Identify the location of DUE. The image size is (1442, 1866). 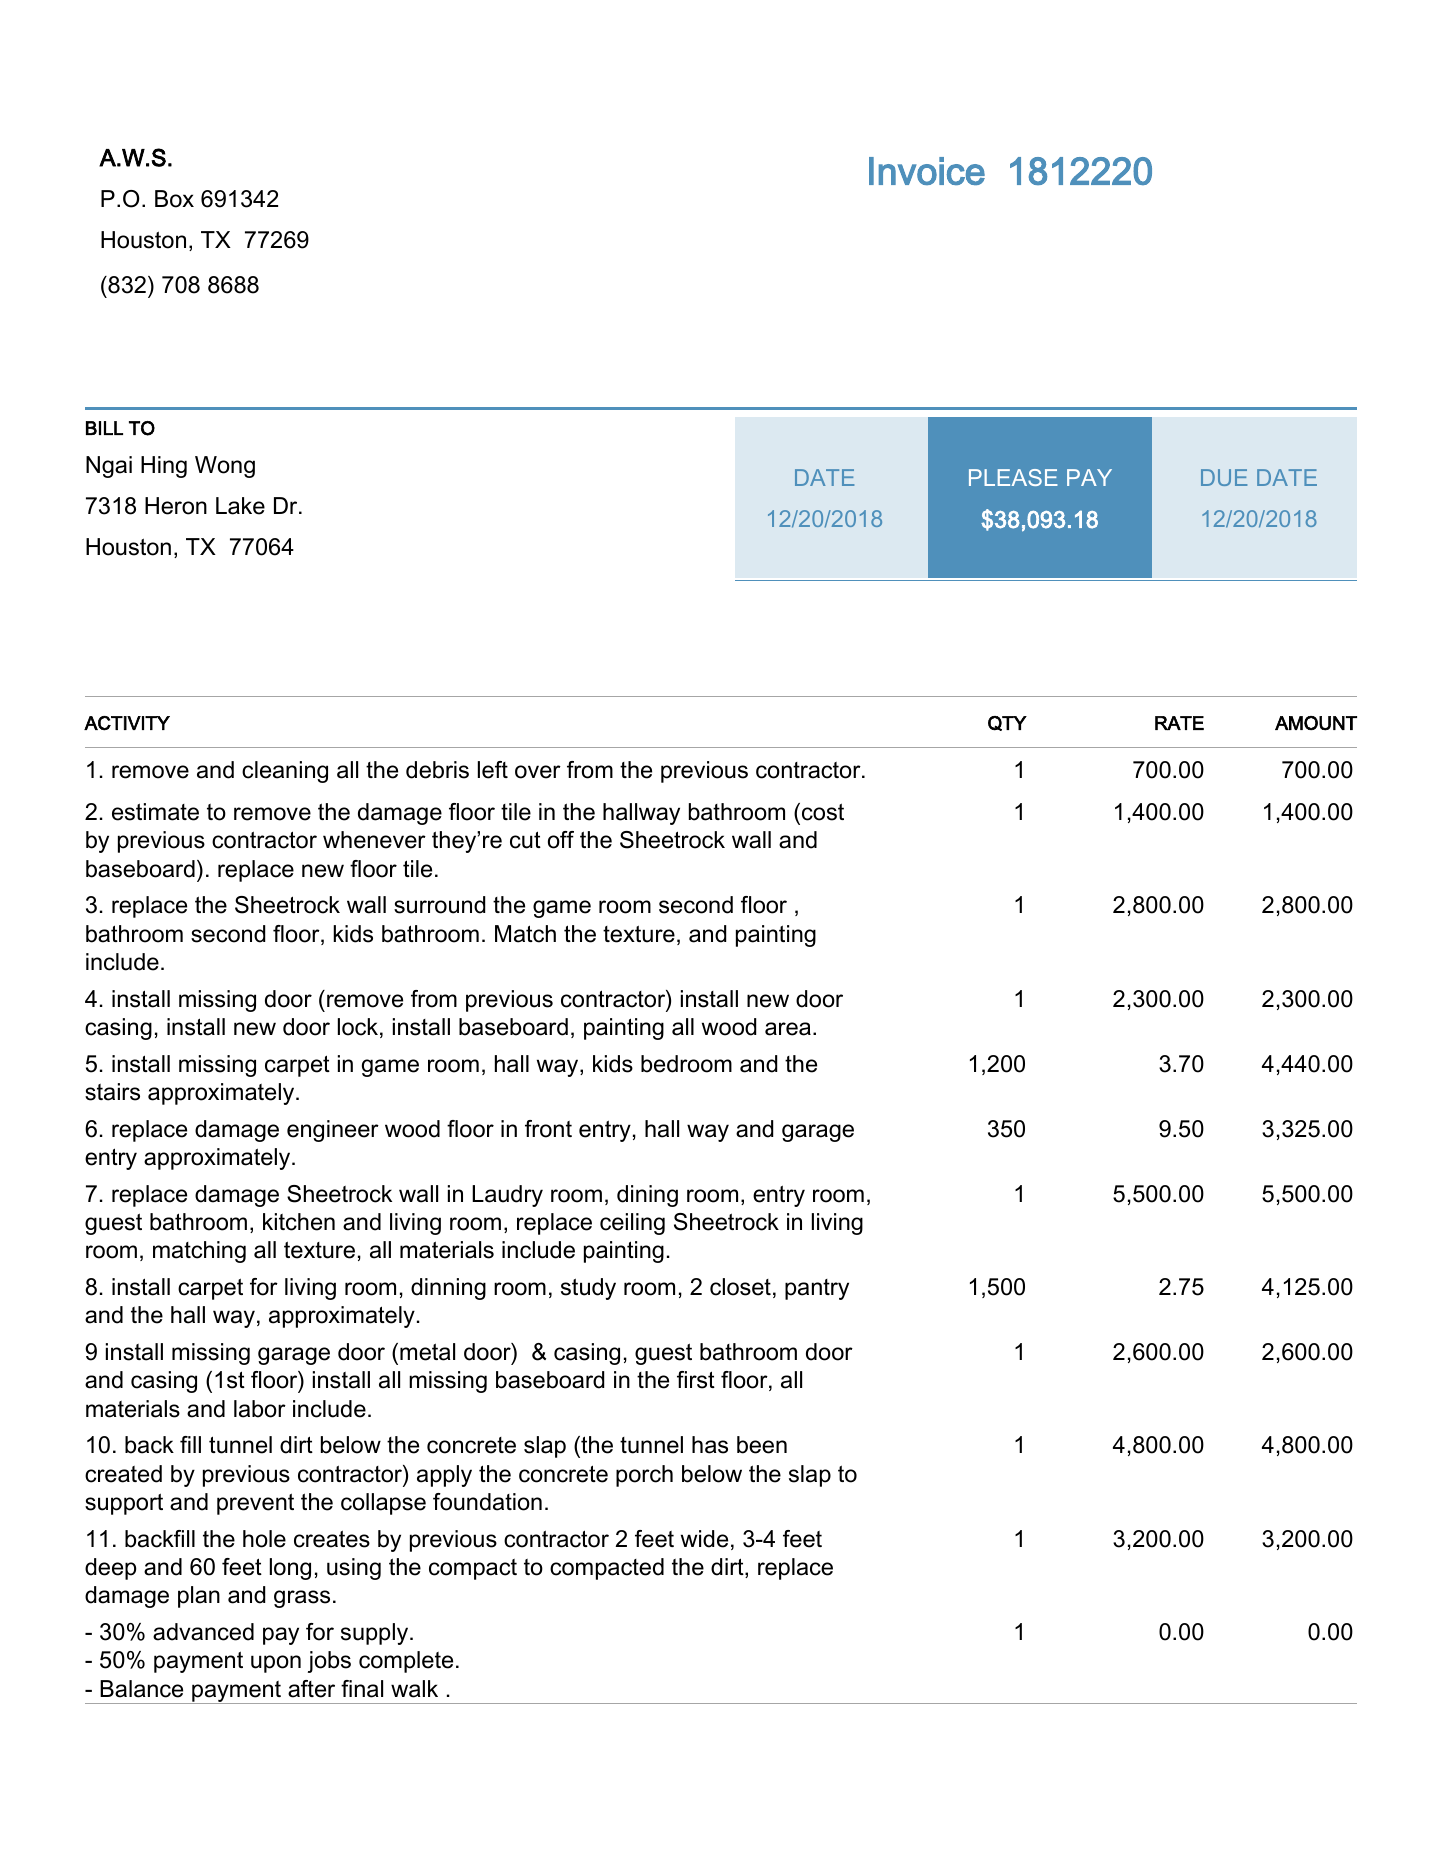
(1224, 477).
